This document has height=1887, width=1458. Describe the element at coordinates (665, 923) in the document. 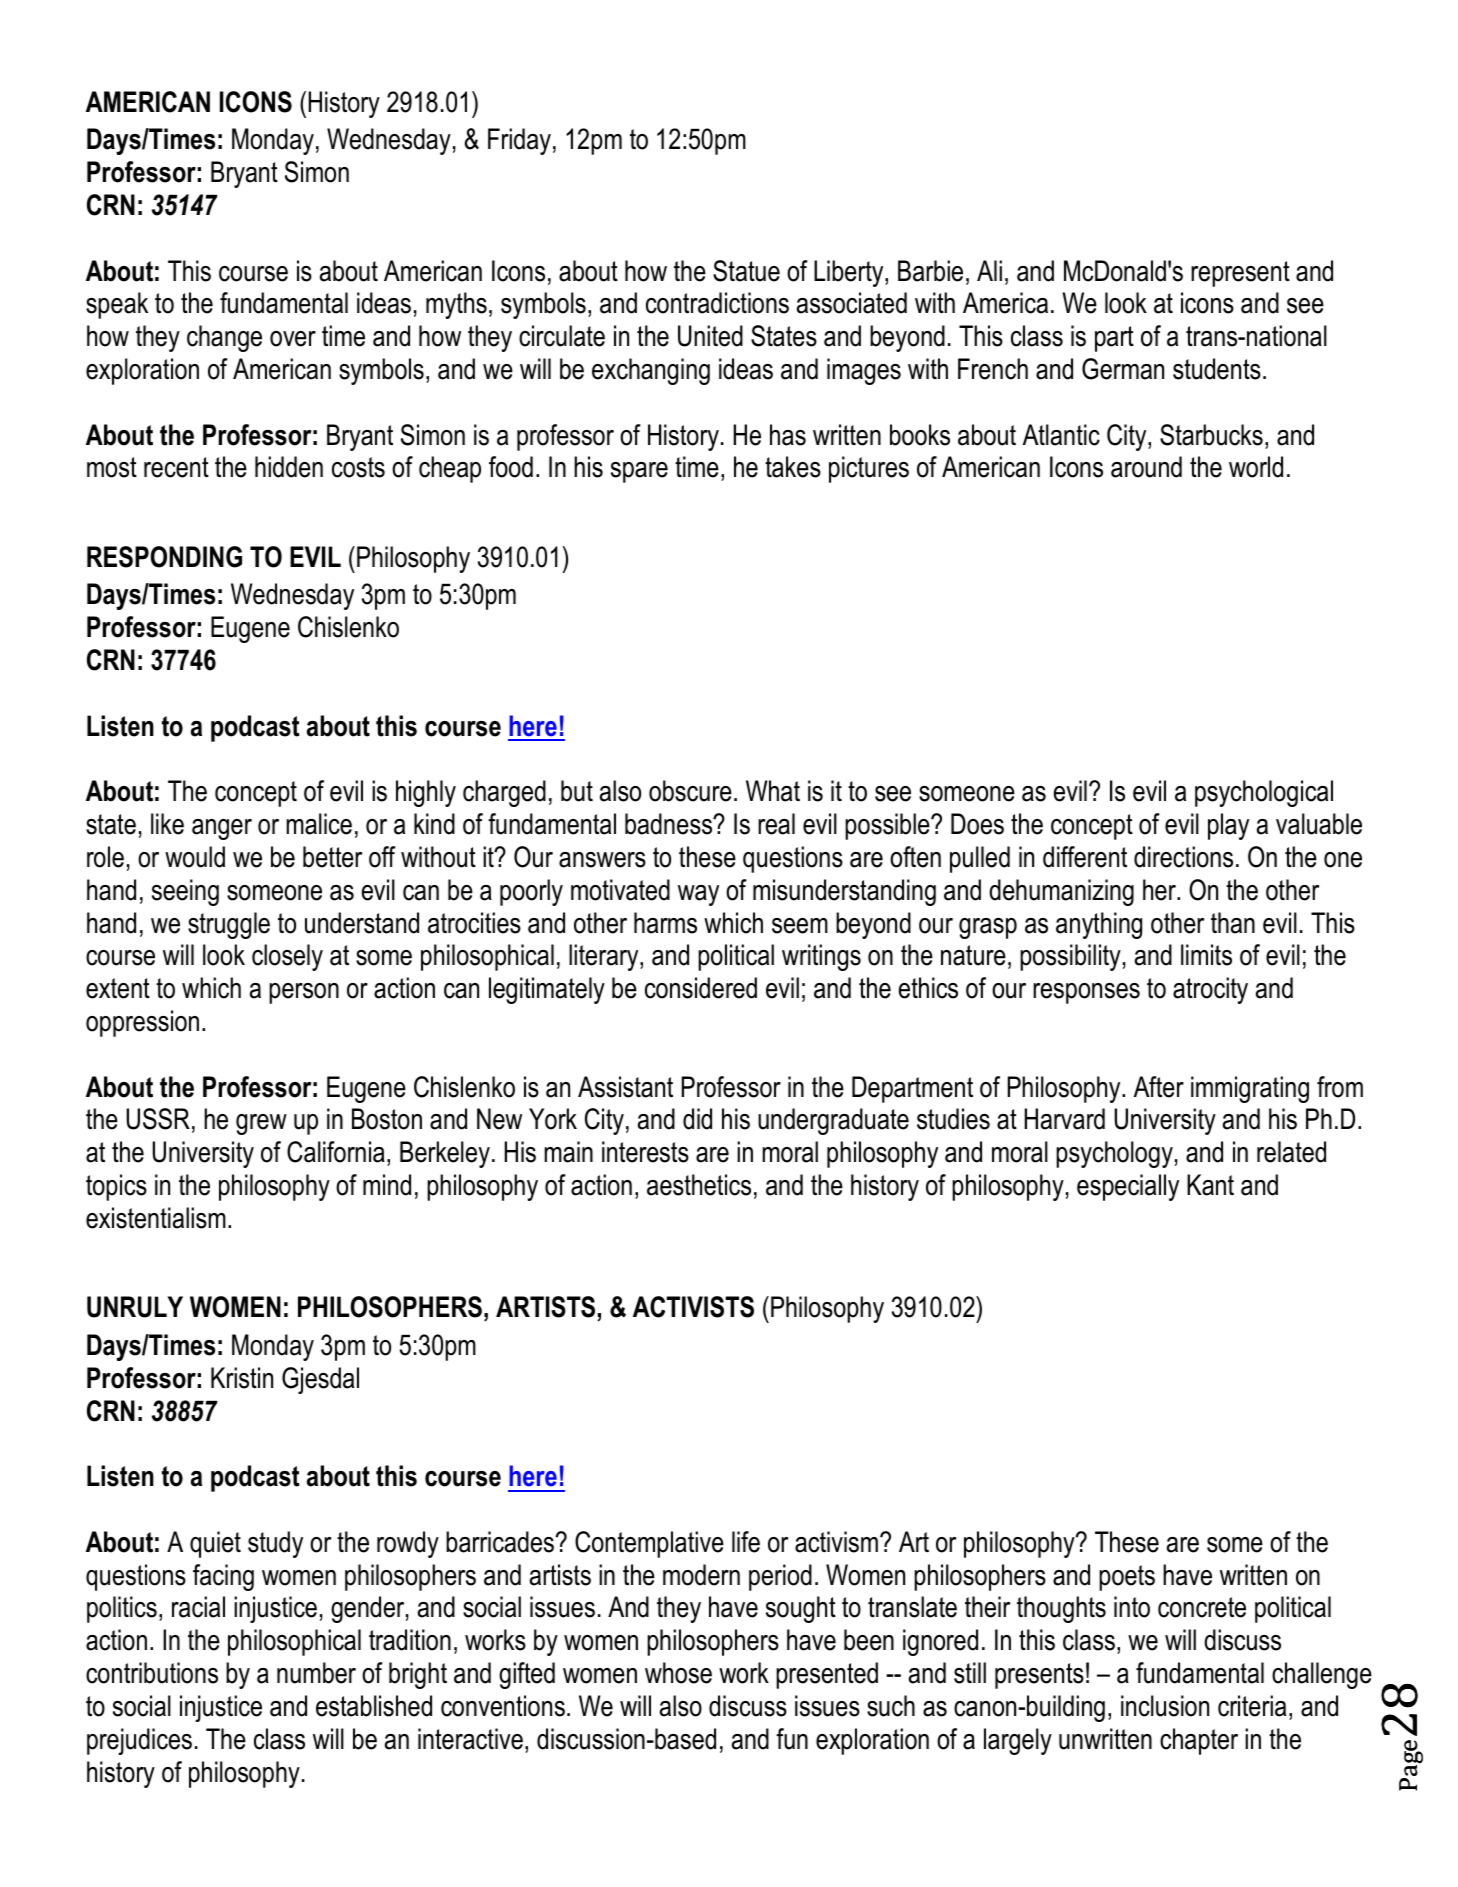

I see `harms` at that location.
